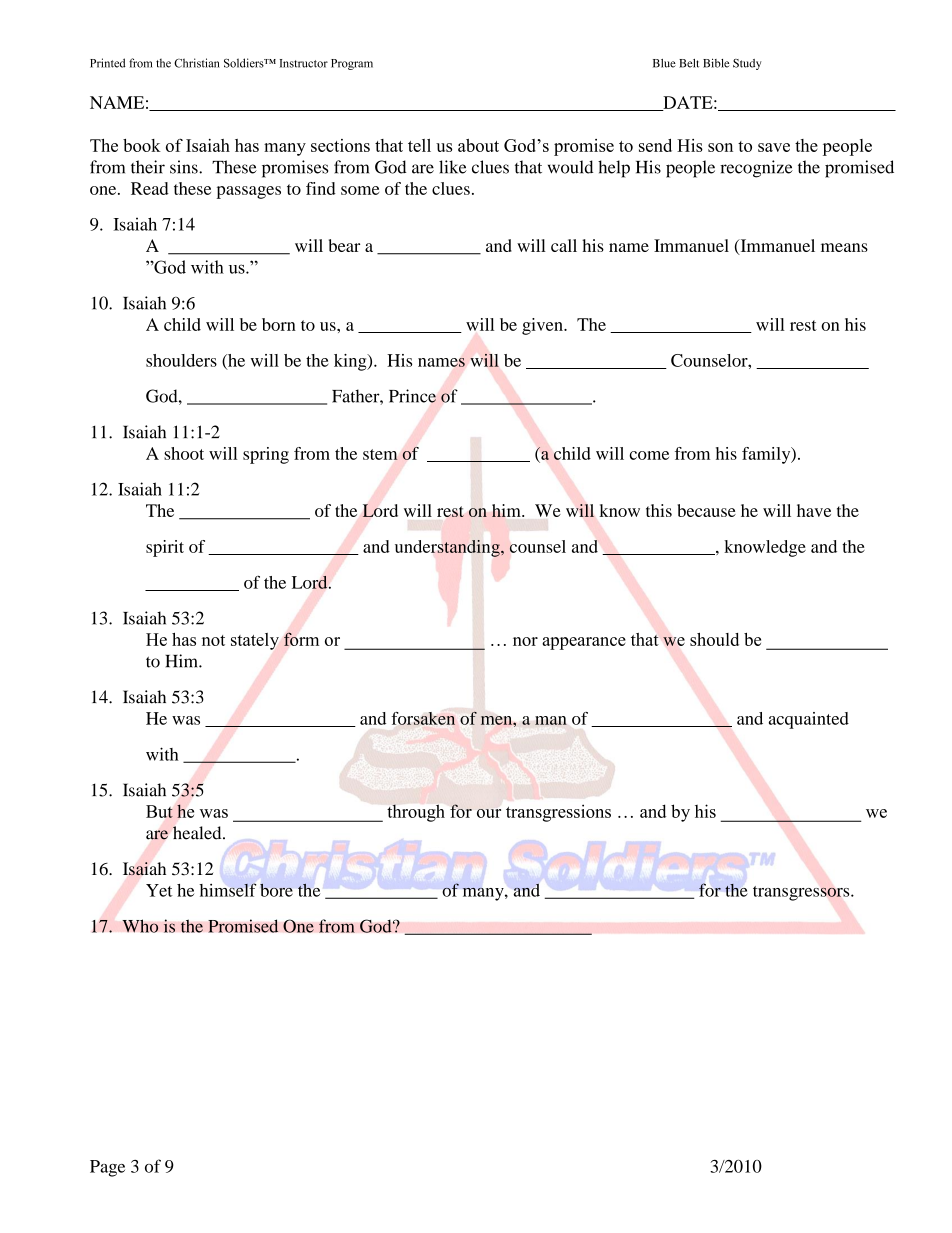 The width and height of the screenshot is (952, 1233). What do you see at coordinates (489, 813) in the screenshot?
I see `our` at bounding box center [489, 813].
